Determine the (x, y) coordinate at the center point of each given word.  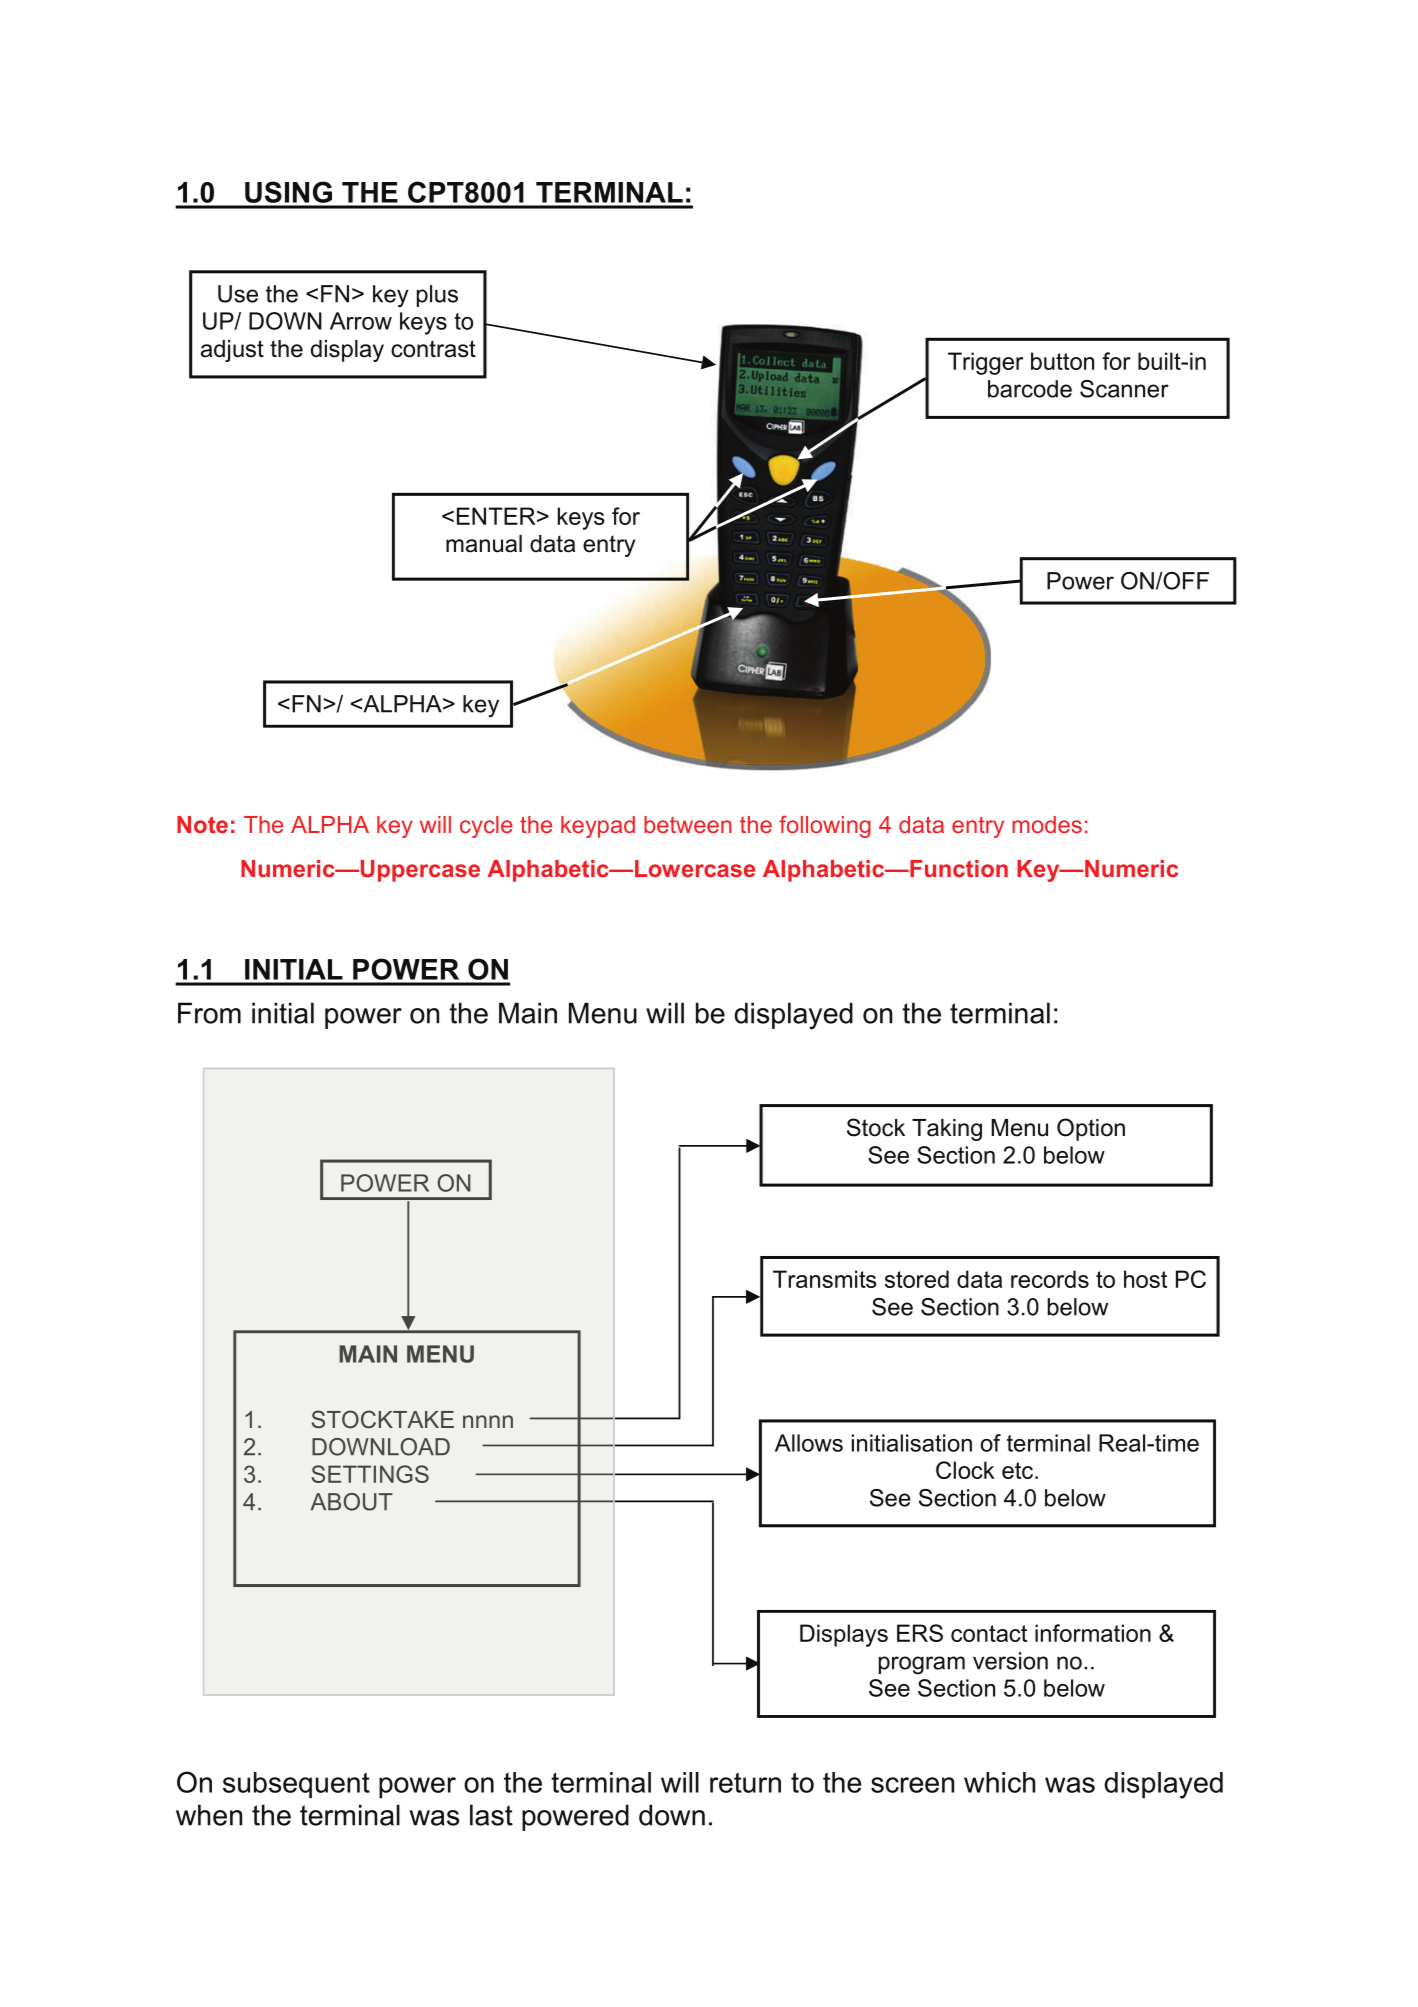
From (209, 1013)
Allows (809, 1443)
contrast (433, 349)
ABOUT (352, 1502)
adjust (232, 351)
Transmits (825, 1279)
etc (1017, 1470)
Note (202, 824)
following (825, 826)
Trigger (985, 363)
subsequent (296, 1785)
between (688, 824)
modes (1047, 824)
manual (484, 544)
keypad (598, 827)
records (1050, 1279)
